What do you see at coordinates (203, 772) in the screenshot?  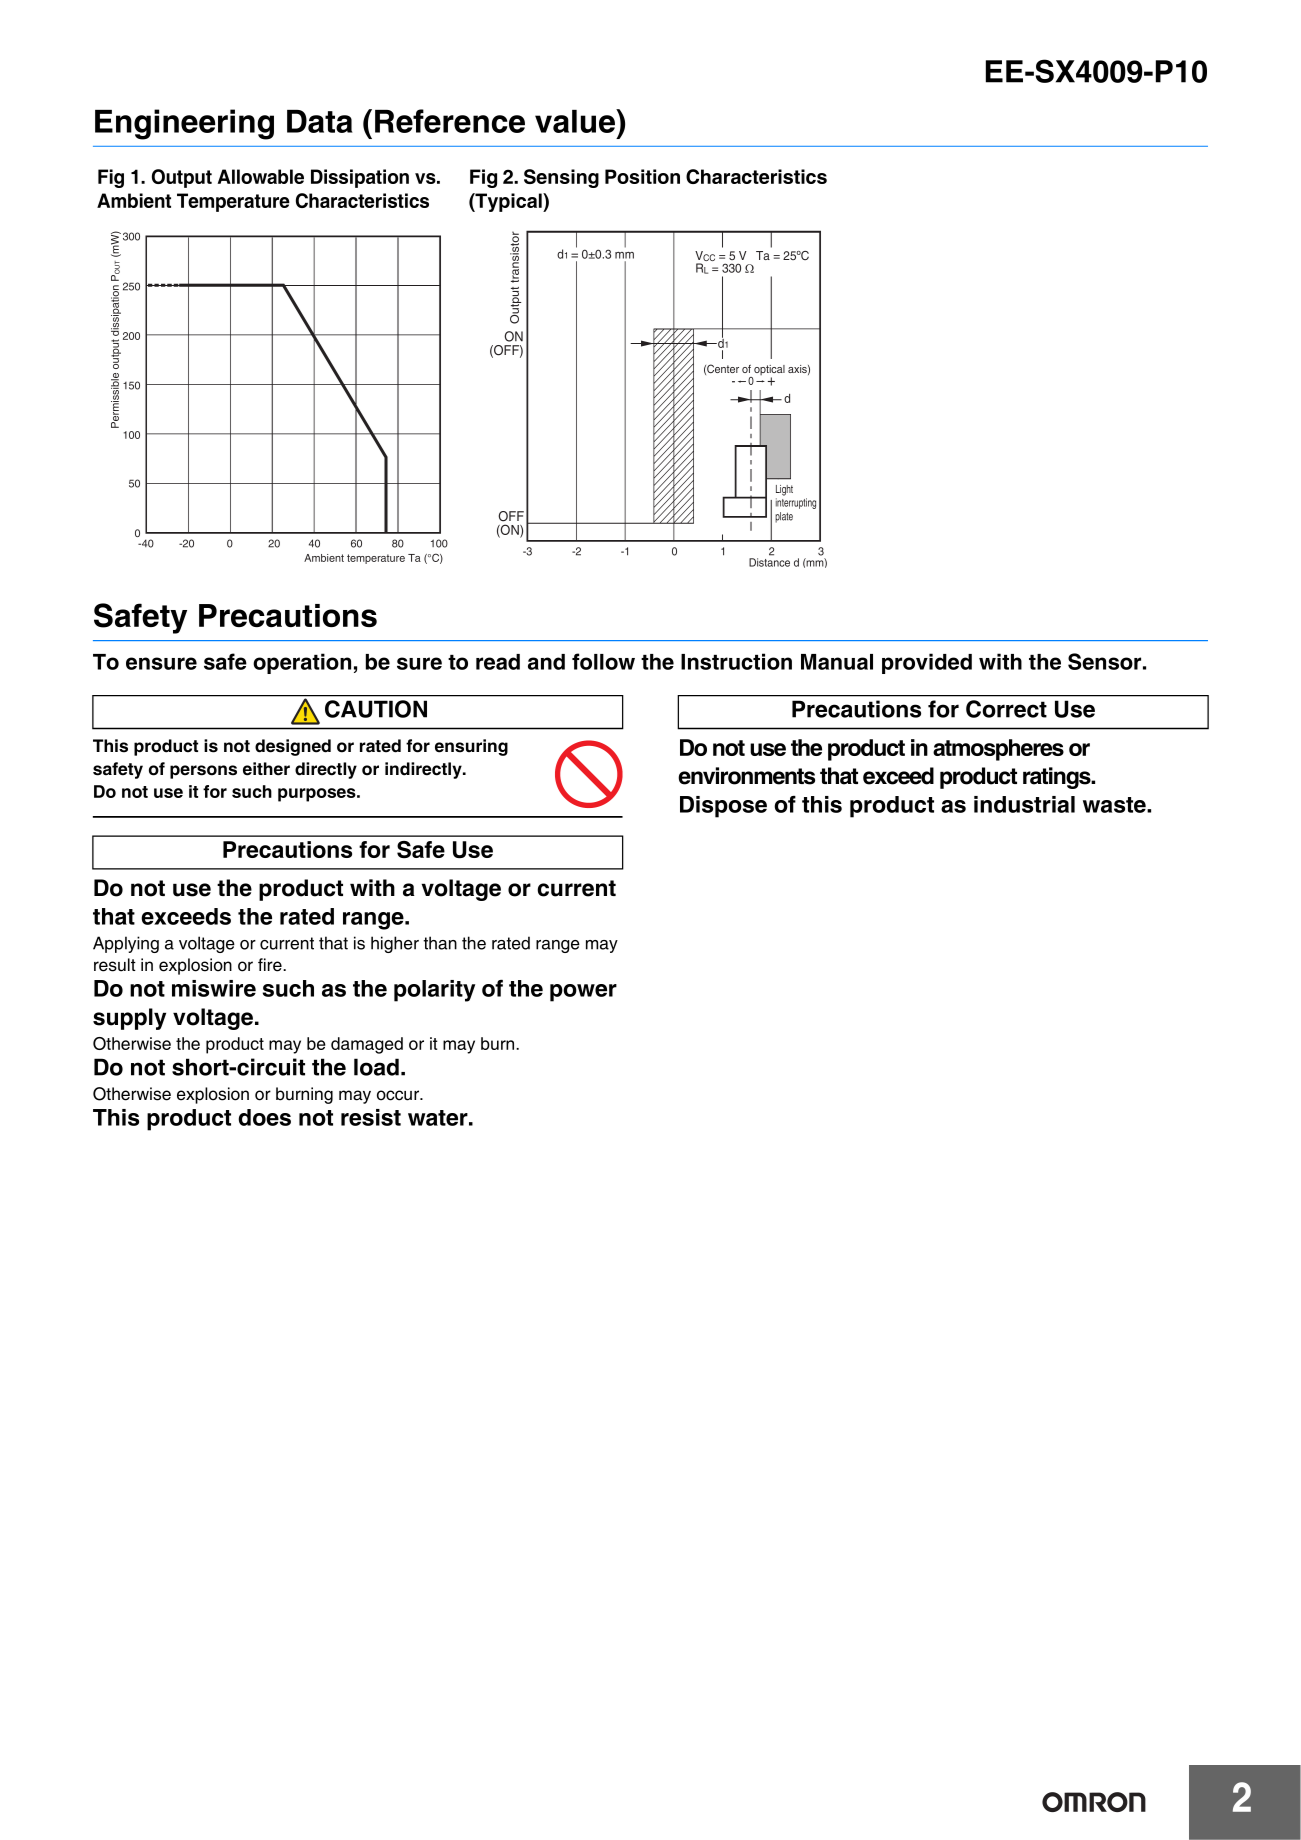 I see `persons` at bounding box center [203, 772].
